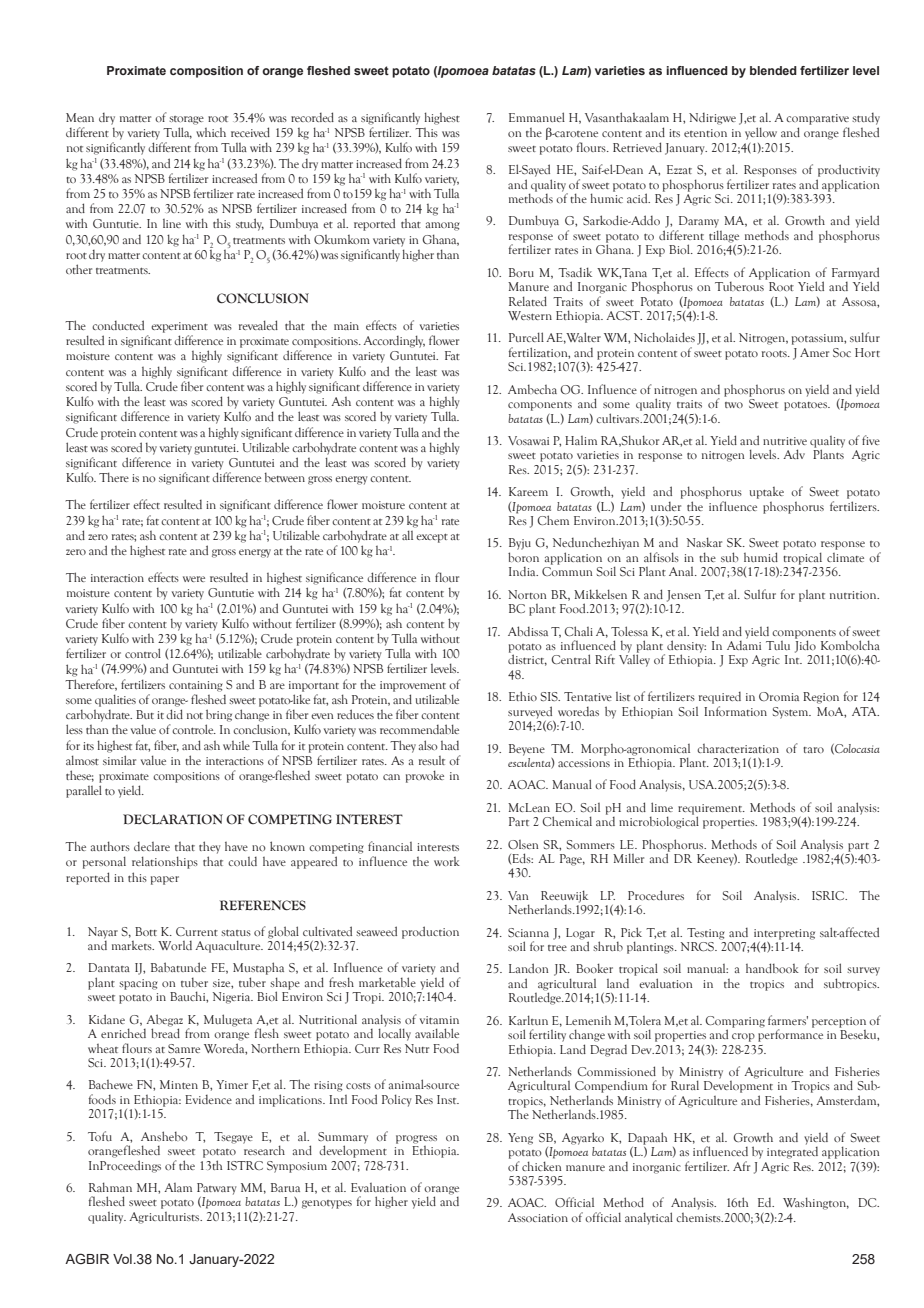  What do you see at coordinates (784, 934) in the screenshot?
I see `interpreting` at bounding box center [784, 934].
